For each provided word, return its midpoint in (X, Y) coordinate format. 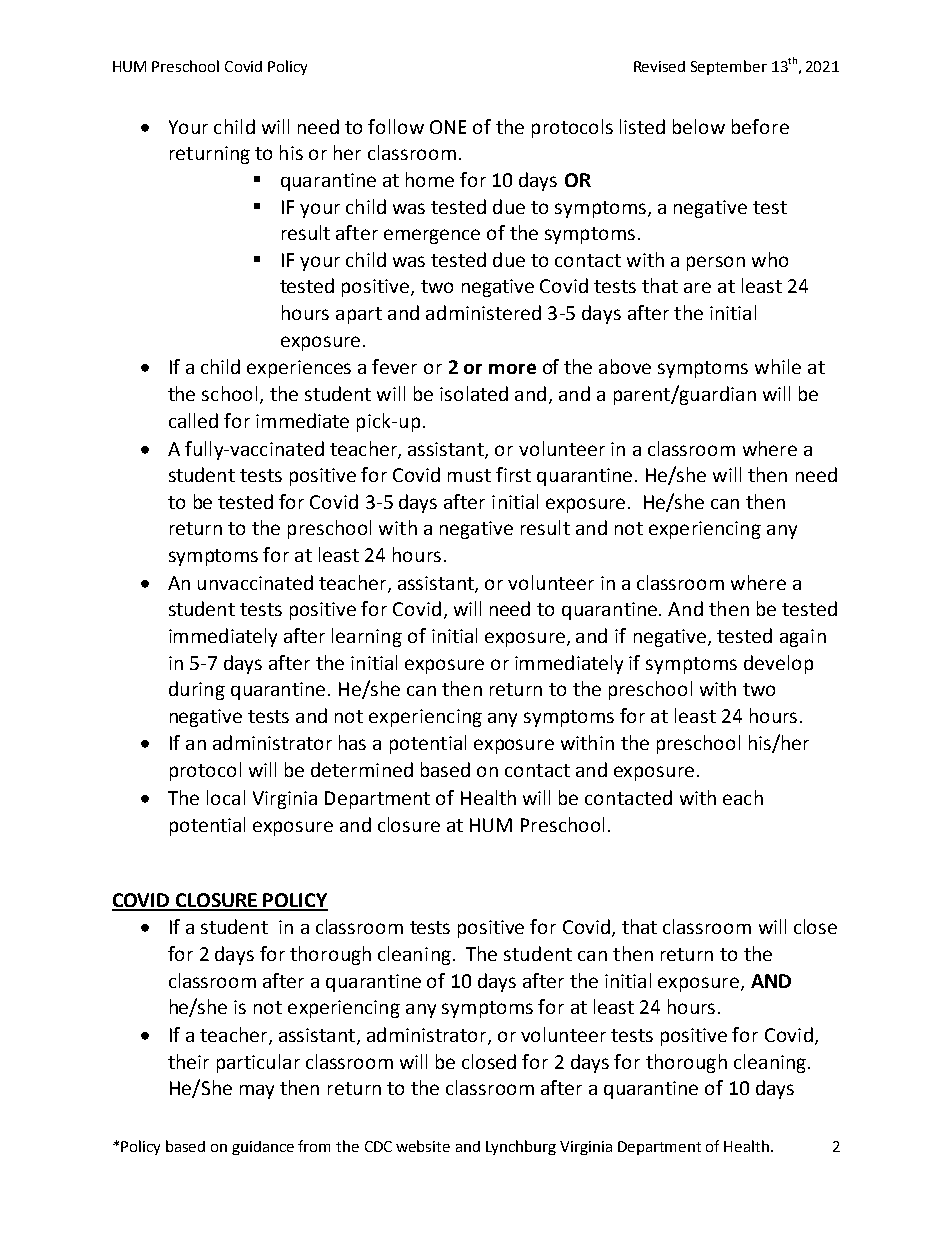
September (729, 67)
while (778, 366)
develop (778, 664)
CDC (378, 1146)
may (257, 1092)
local (226, 797)
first (513, 474)
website (423, 1146)
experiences (299, 369)
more (512, 368)
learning (367, 637)
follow (396, 126)
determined (362, 769)
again (803, 638)
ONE (448, 127)
